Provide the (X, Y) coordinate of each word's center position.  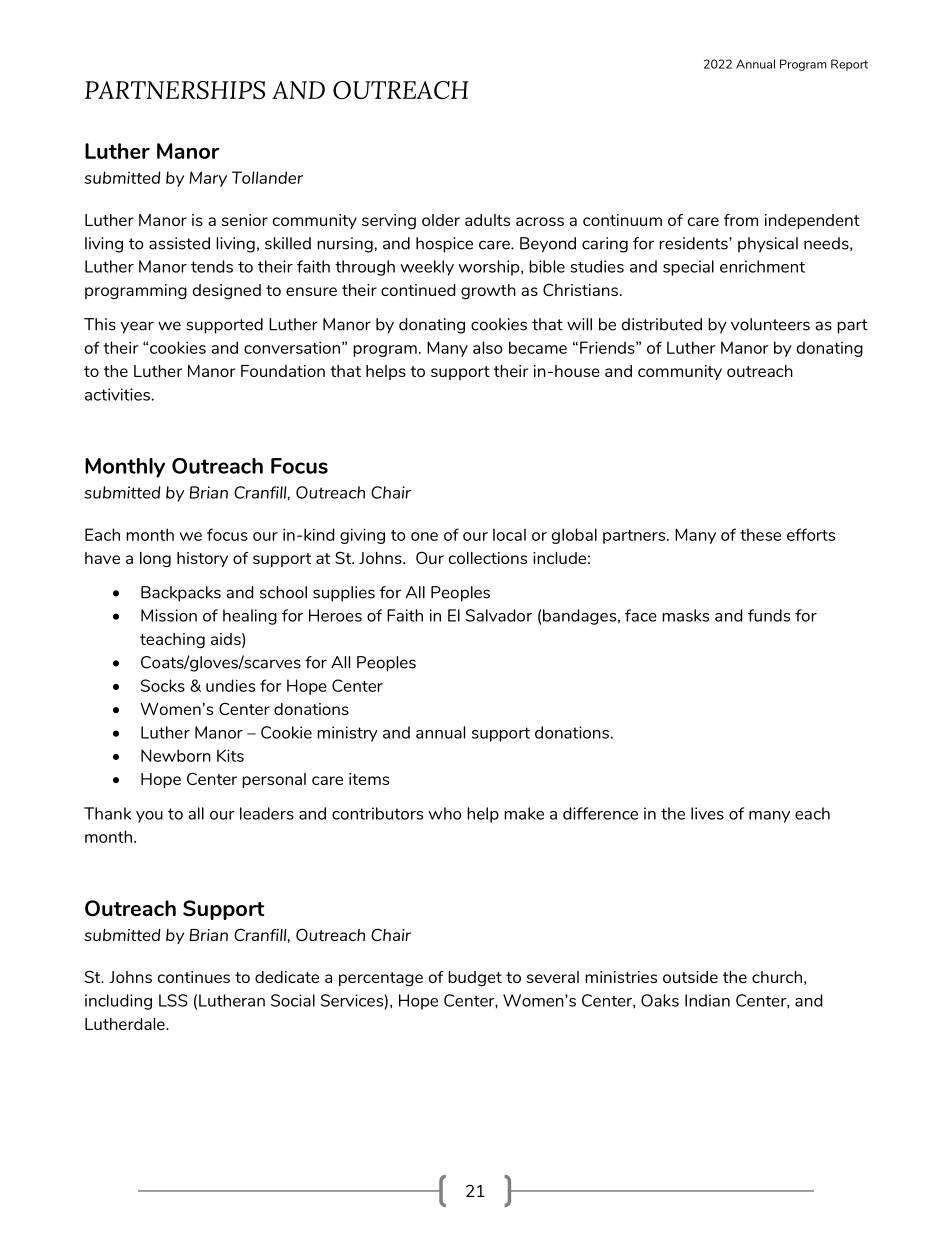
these (760, 534)
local (509, 534)
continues (194, 977)
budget (475, 978)
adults (487, 220)
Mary (208, 179)
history (202, 559)
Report (849, 65)
